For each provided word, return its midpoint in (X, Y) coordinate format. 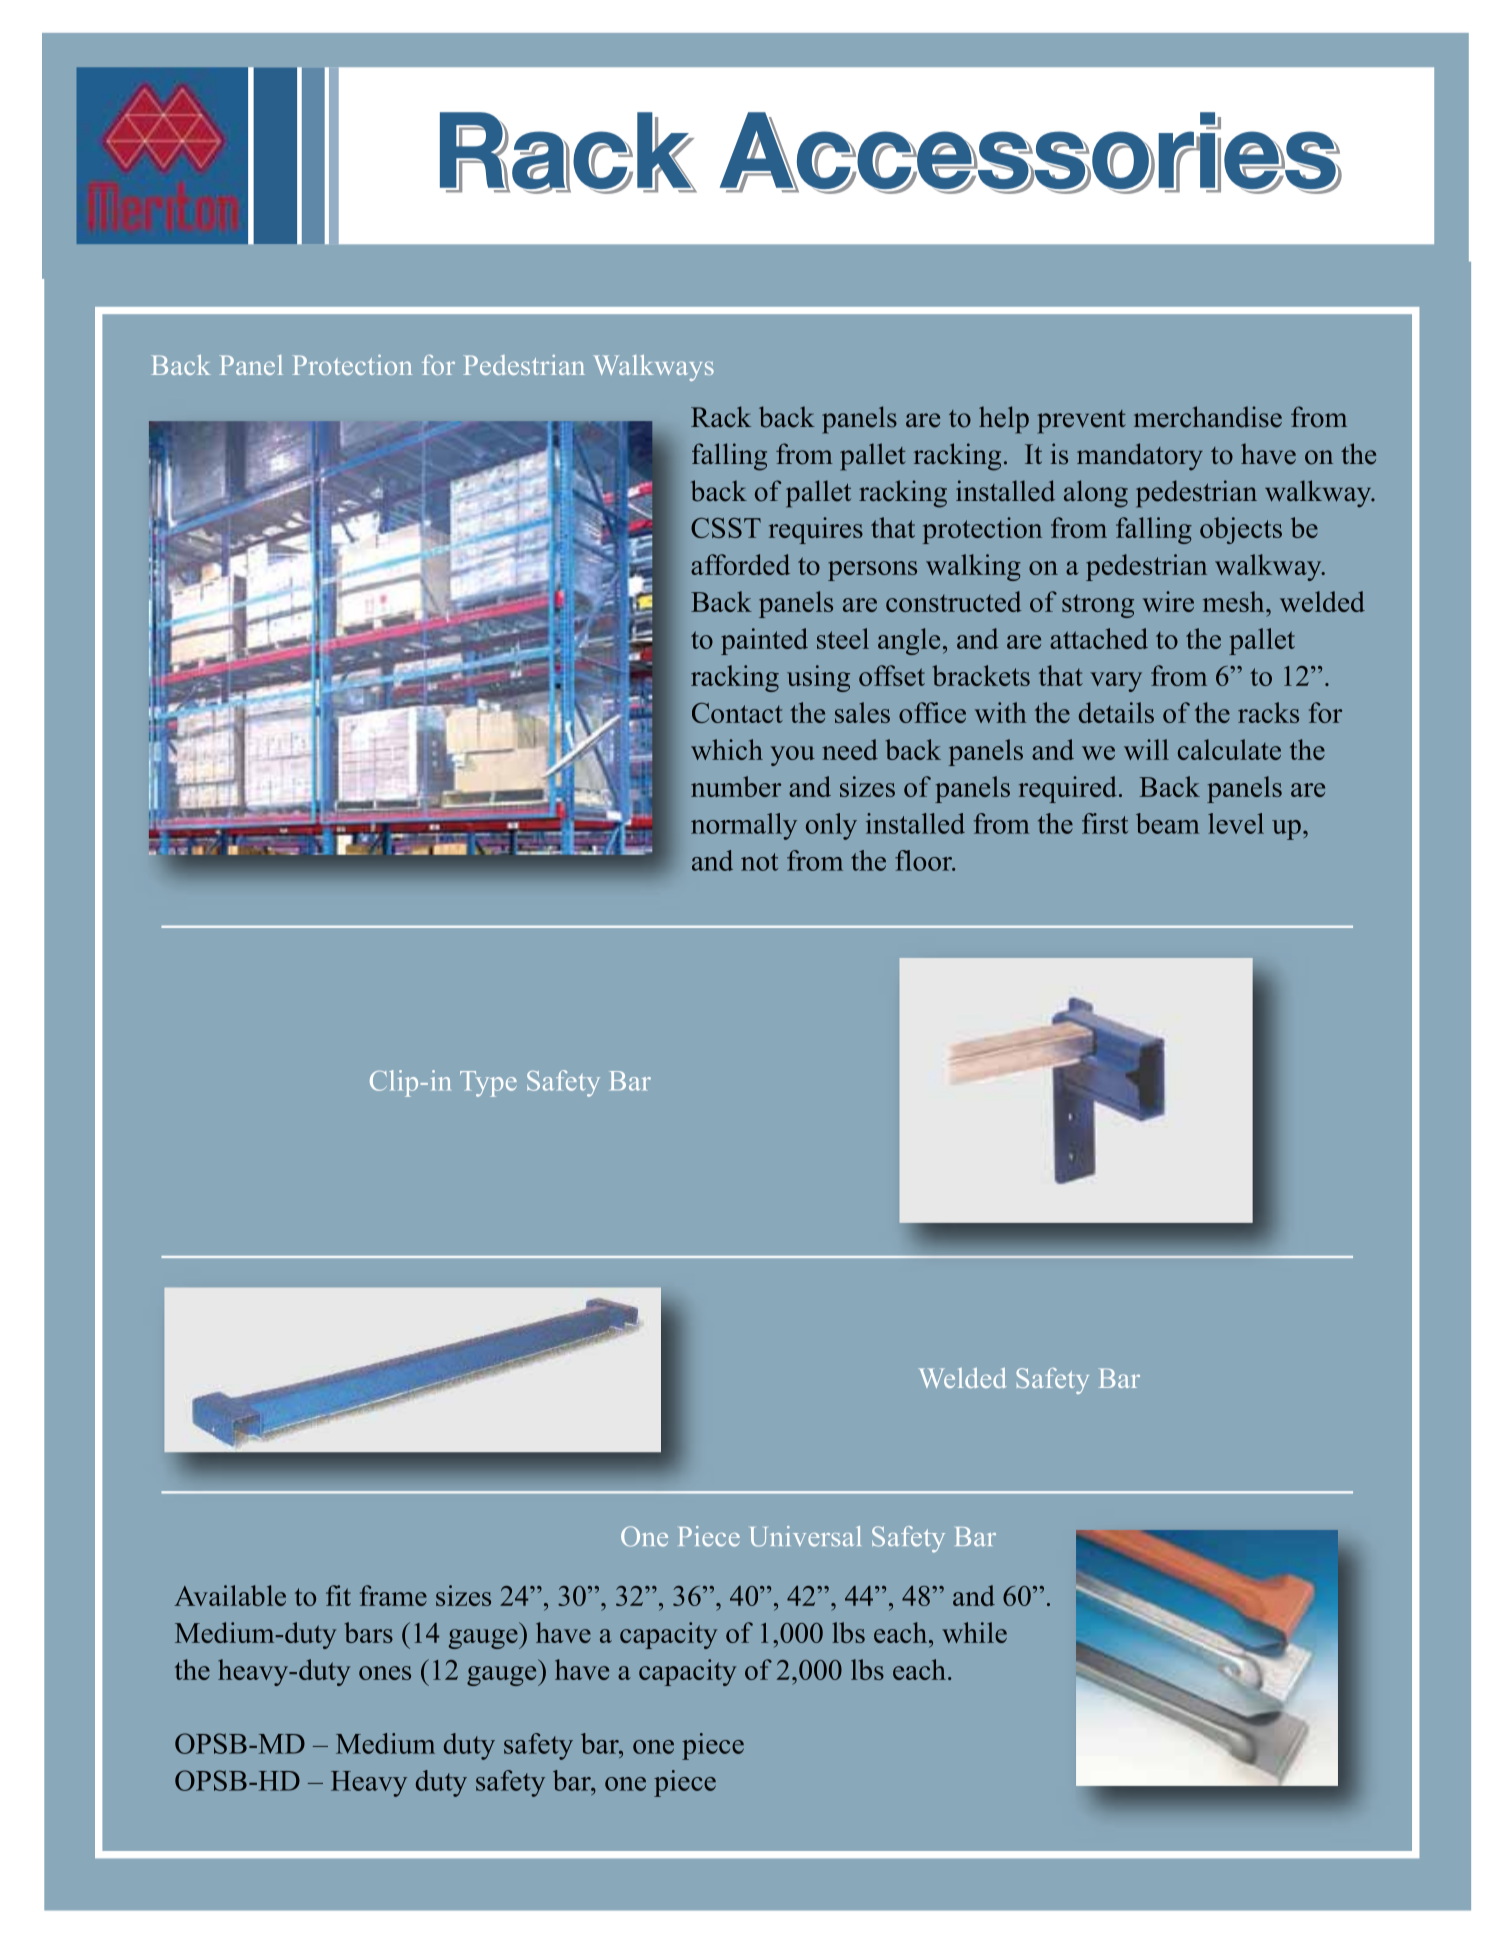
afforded (740, 564)
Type (488, 1084)
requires (816, 530)
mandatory (1140, 456)
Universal (805, 1536)
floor (924, 860)
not (759, 862)
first (1105, 823)
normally (744, 826)
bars (369, 1632)
